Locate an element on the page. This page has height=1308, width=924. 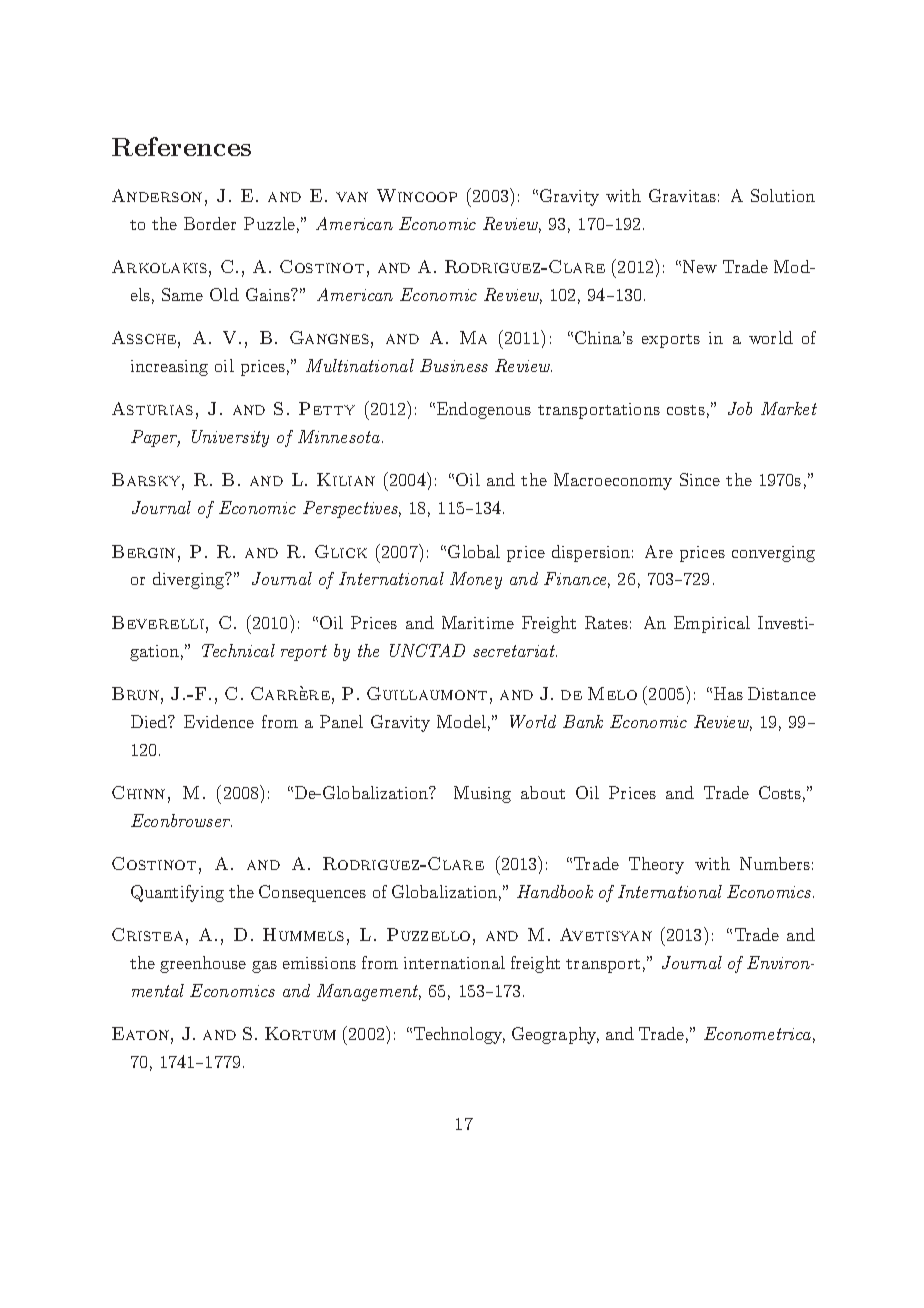
Evidence is located at coordinates (219, 721).
